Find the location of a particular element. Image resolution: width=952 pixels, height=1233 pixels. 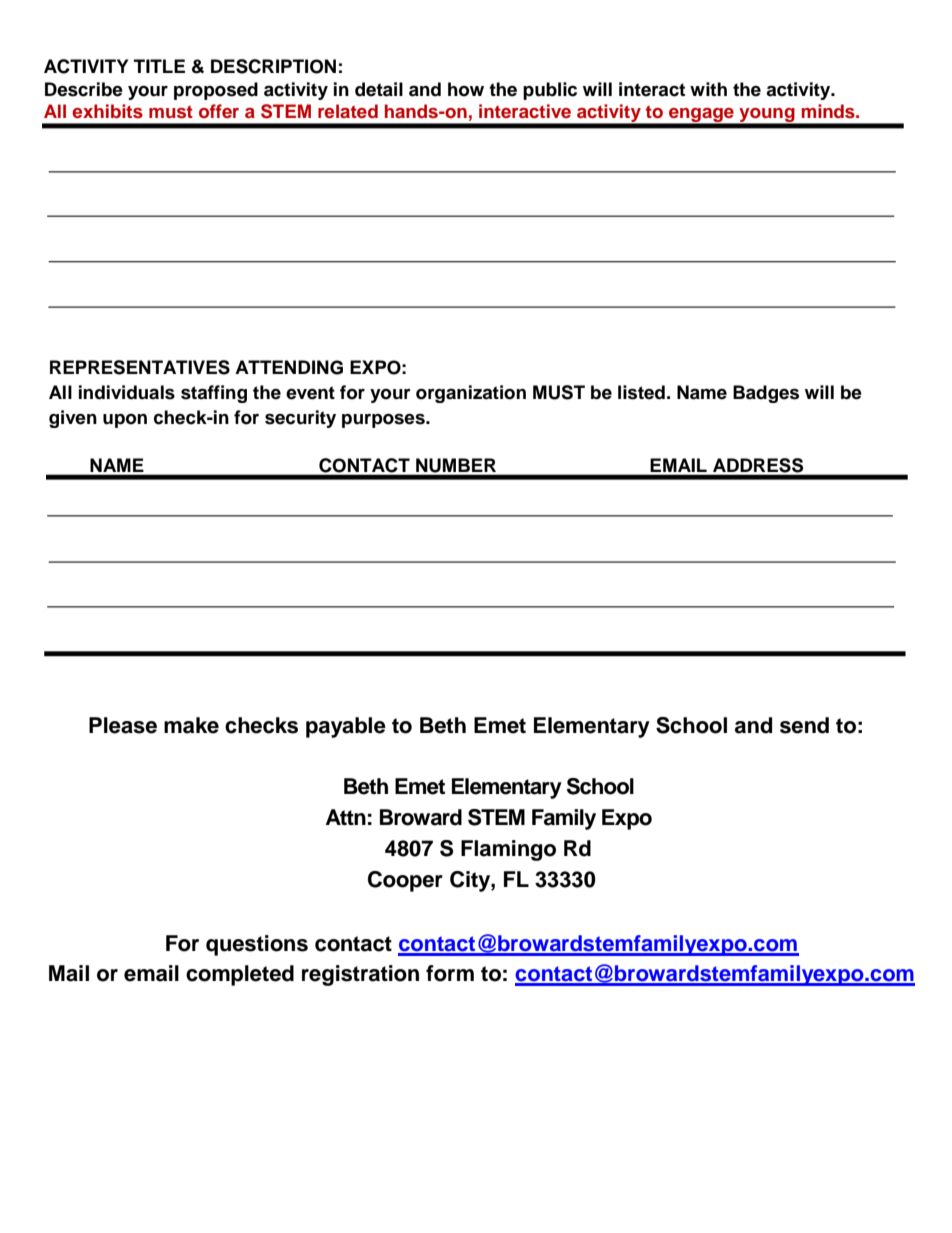

ADDRESS is located at coordinates (758, 465).
